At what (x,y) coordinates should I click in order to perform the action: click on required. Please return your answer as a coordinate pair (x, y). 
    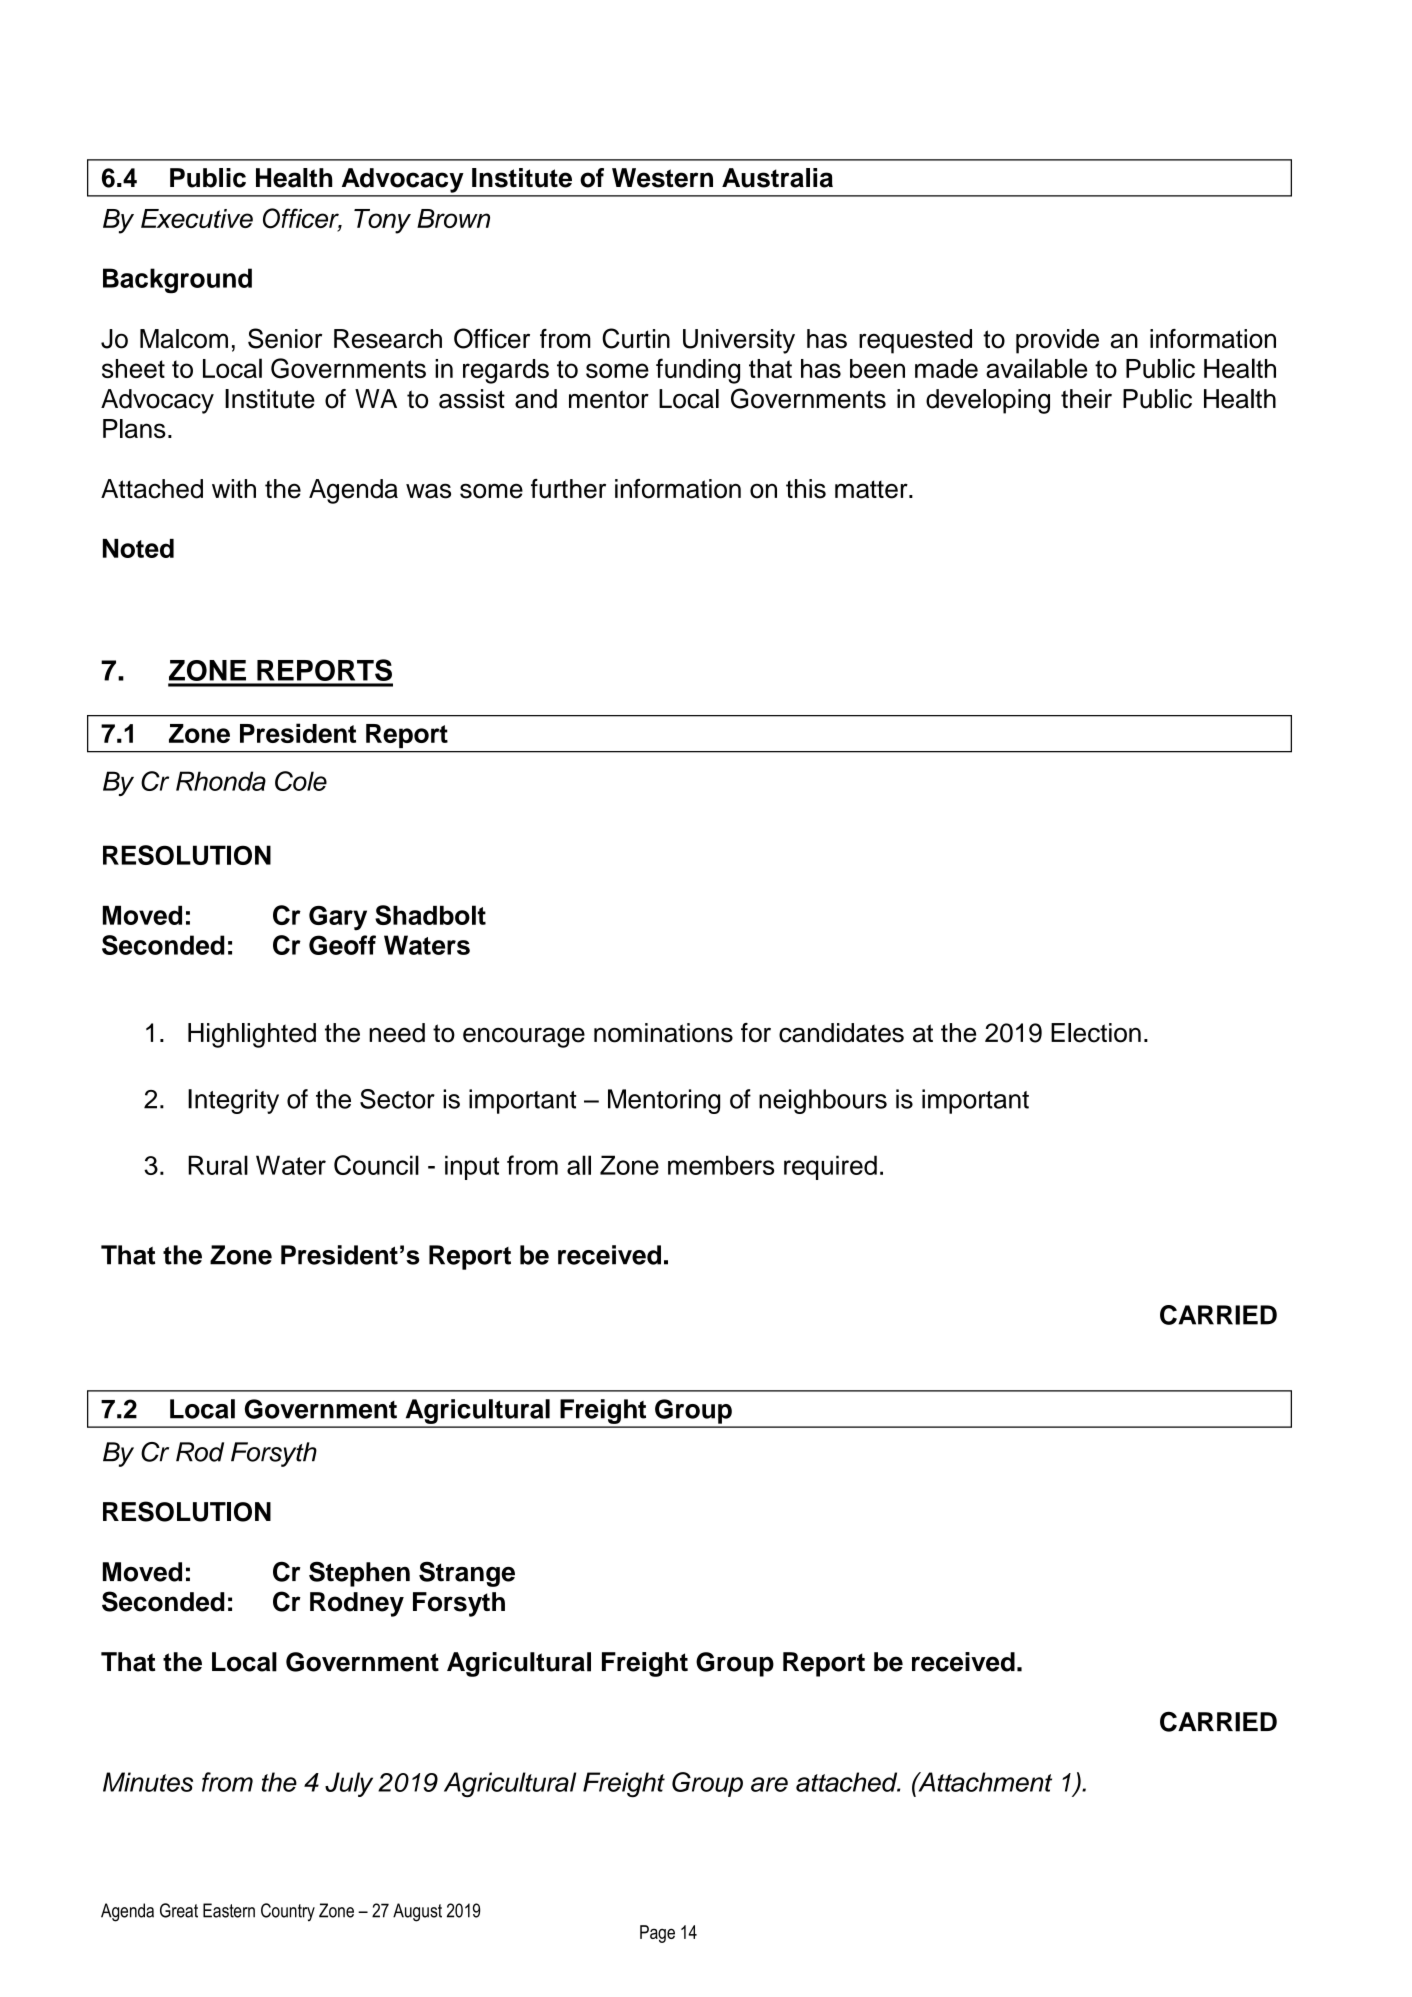
    Looking at the image, I should click on (830, 1167).
